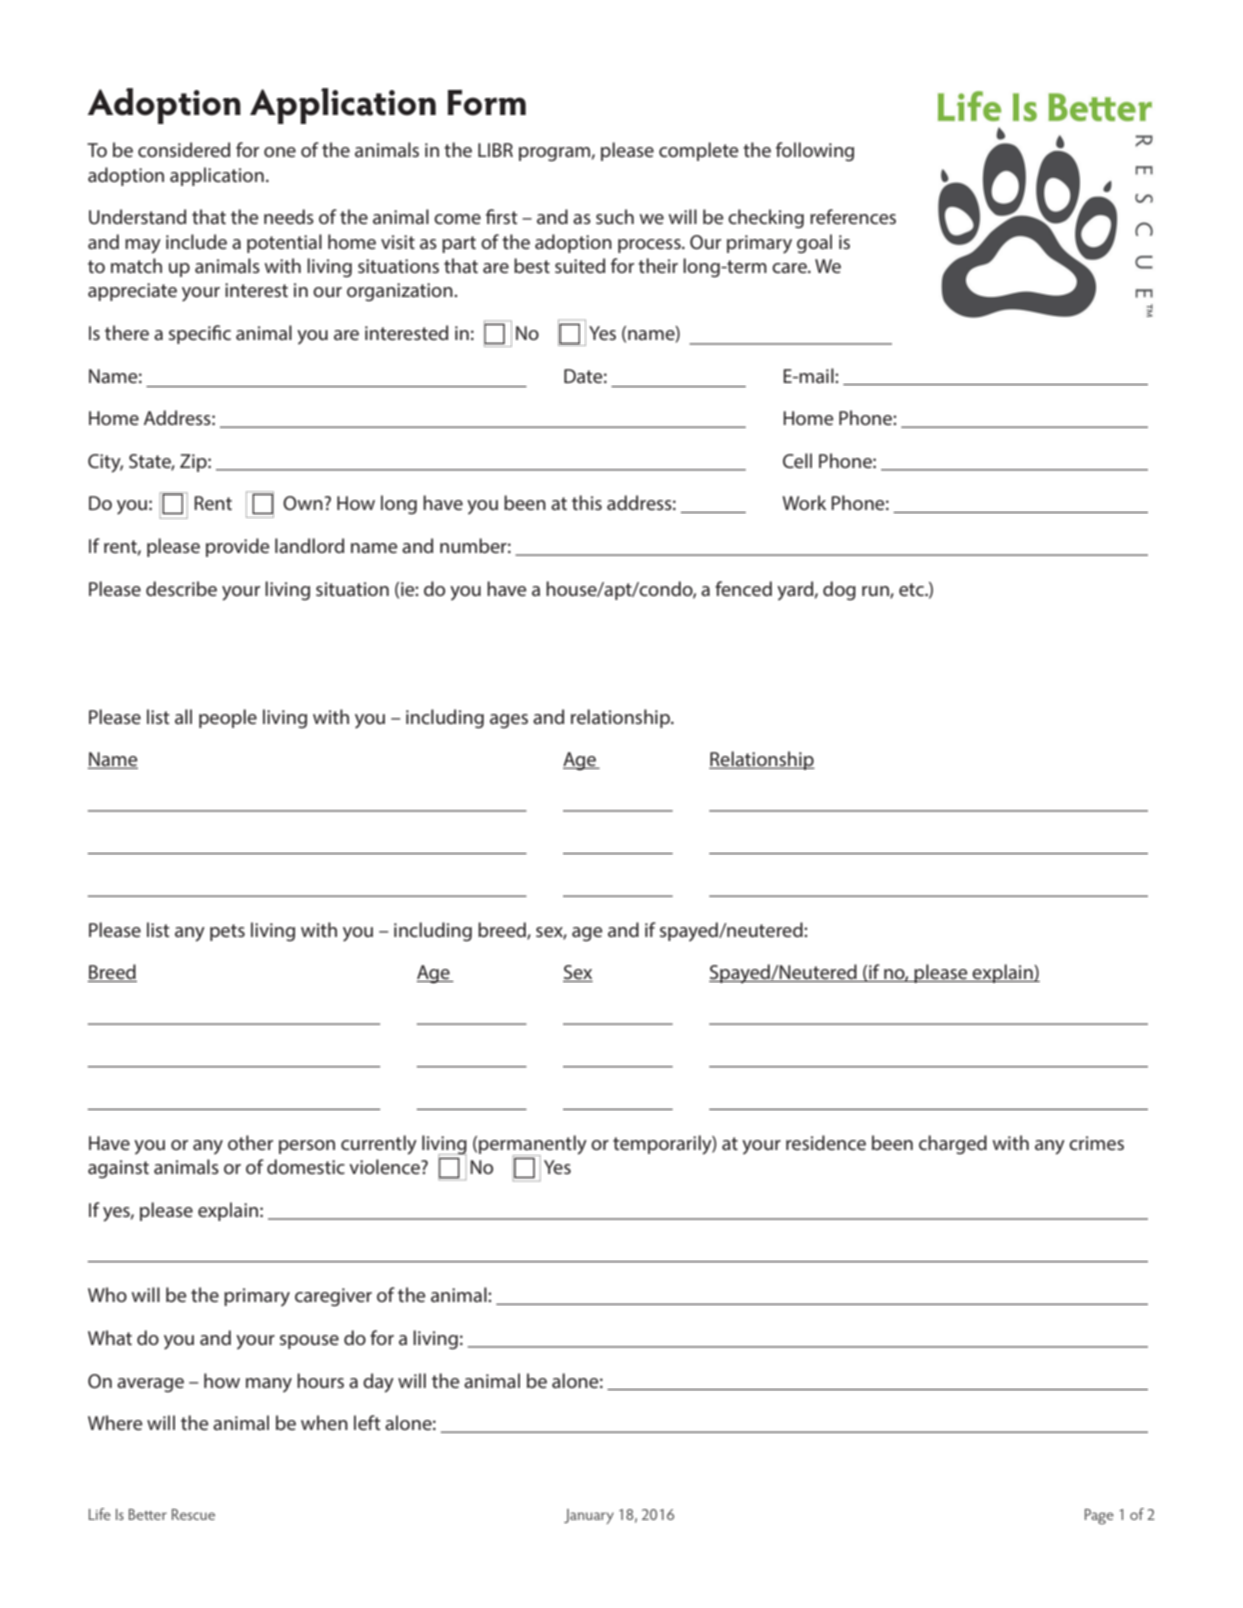  Describe the element at coordinates (193, 1514) in the screenshot. I see `Rescue` at that location.
